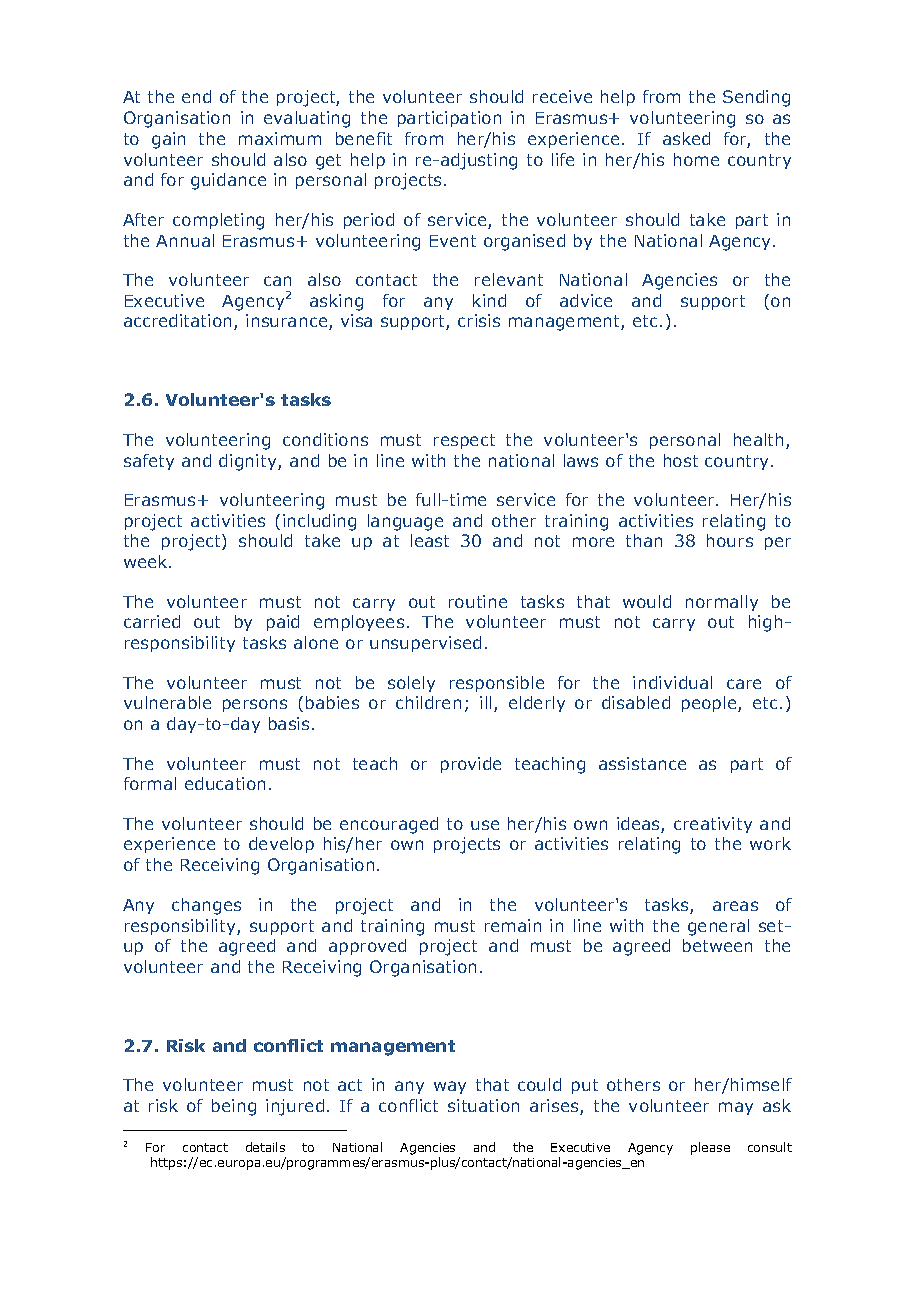 This document has height=1308, width=924. What do you see at coordinates (479, 320) in the document?
I see `crisis` at bounding box center [479, 320].
